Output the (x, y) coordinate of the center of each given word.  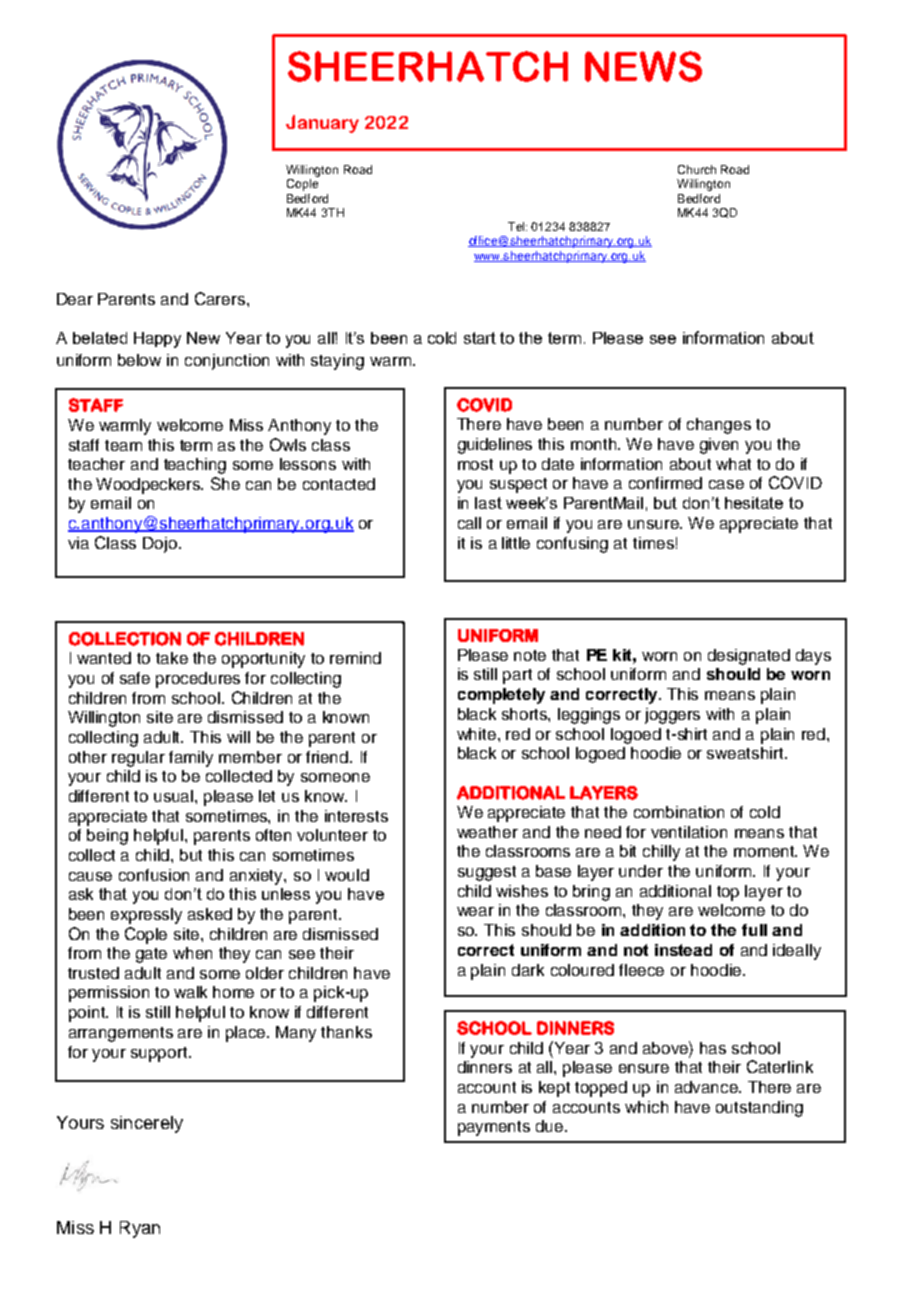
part (517, 676)
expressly (146, 916)
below (139, 360)
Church (697, 169)
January (322, 124)
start (480, 338)
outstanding (759, 1109)
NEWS (643, 66)
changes (719, 426)
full (754, 930)
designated (749, 657)
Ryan (140, 1229)
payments (494, 1128)
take (172, 658)
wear (475, 911)
